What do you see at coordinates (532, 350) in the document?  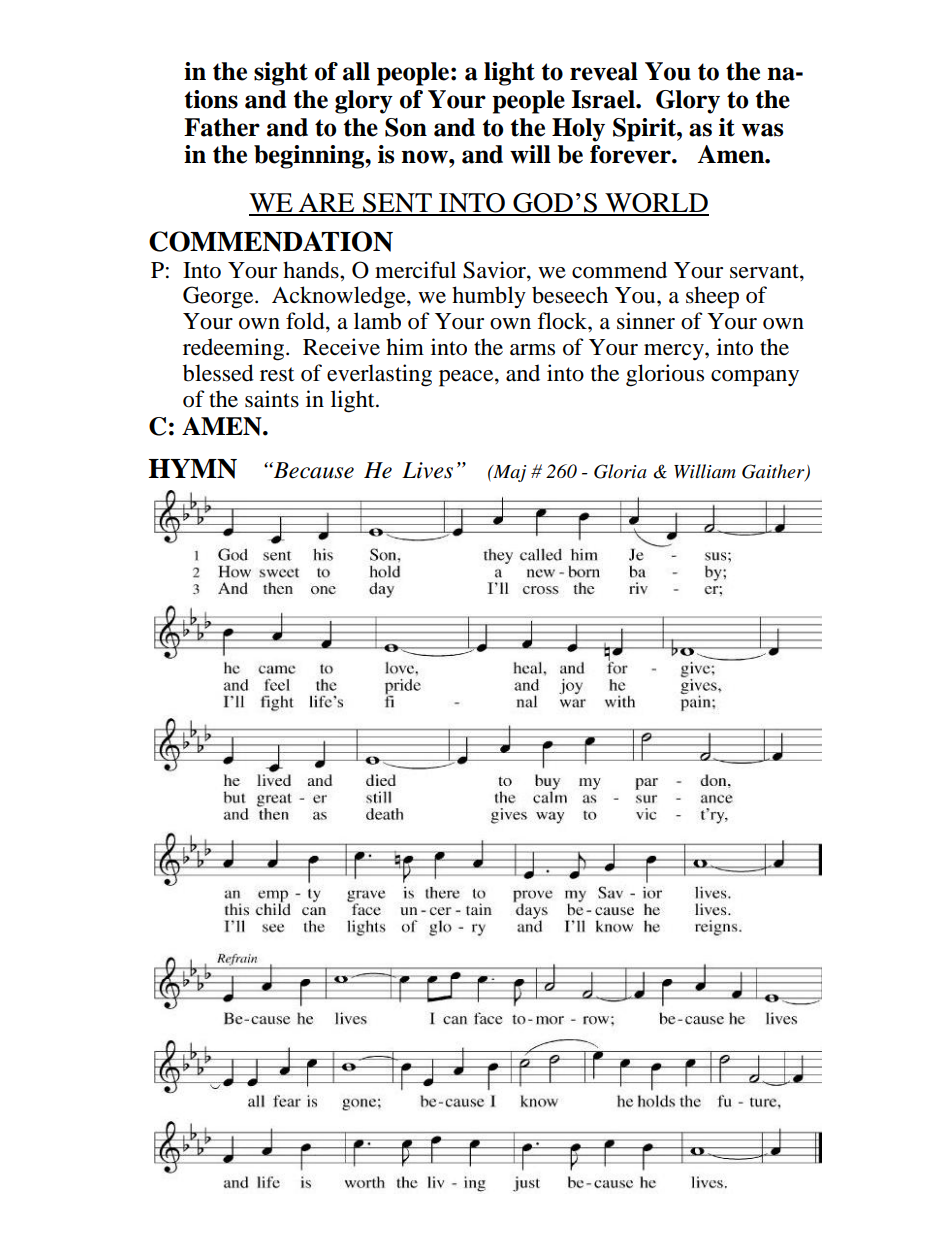 I see `arms` at bounding box center [532, 350].
